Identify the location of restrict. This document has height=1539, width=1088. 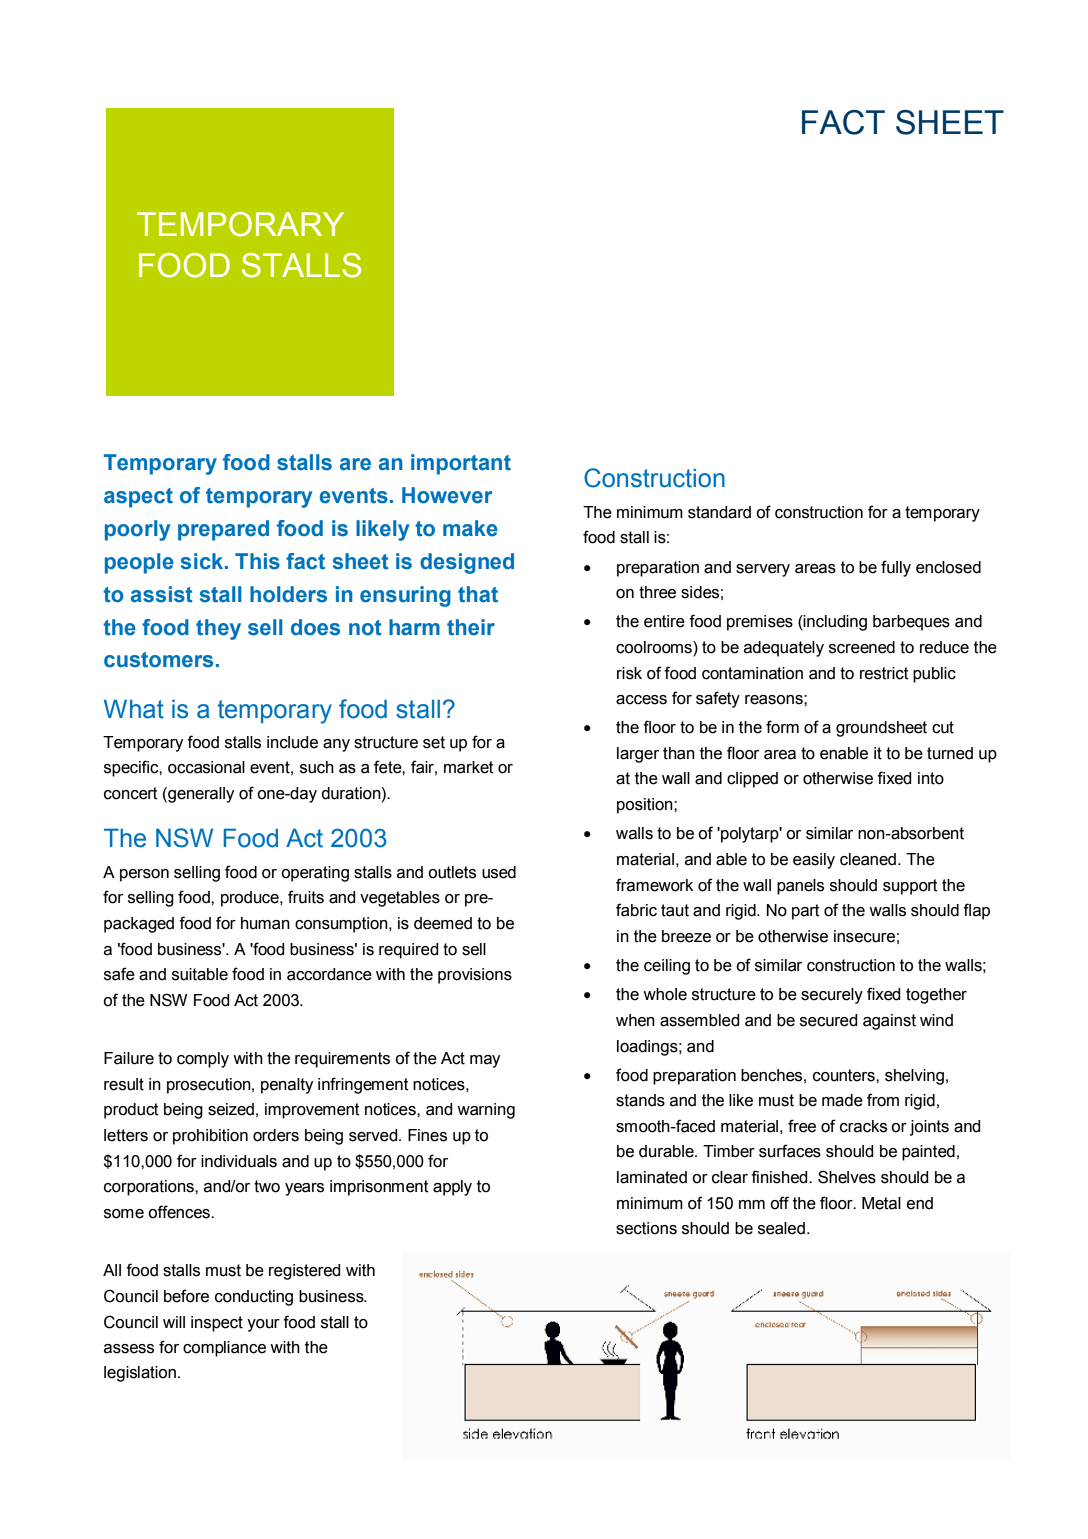
(884, 673).
